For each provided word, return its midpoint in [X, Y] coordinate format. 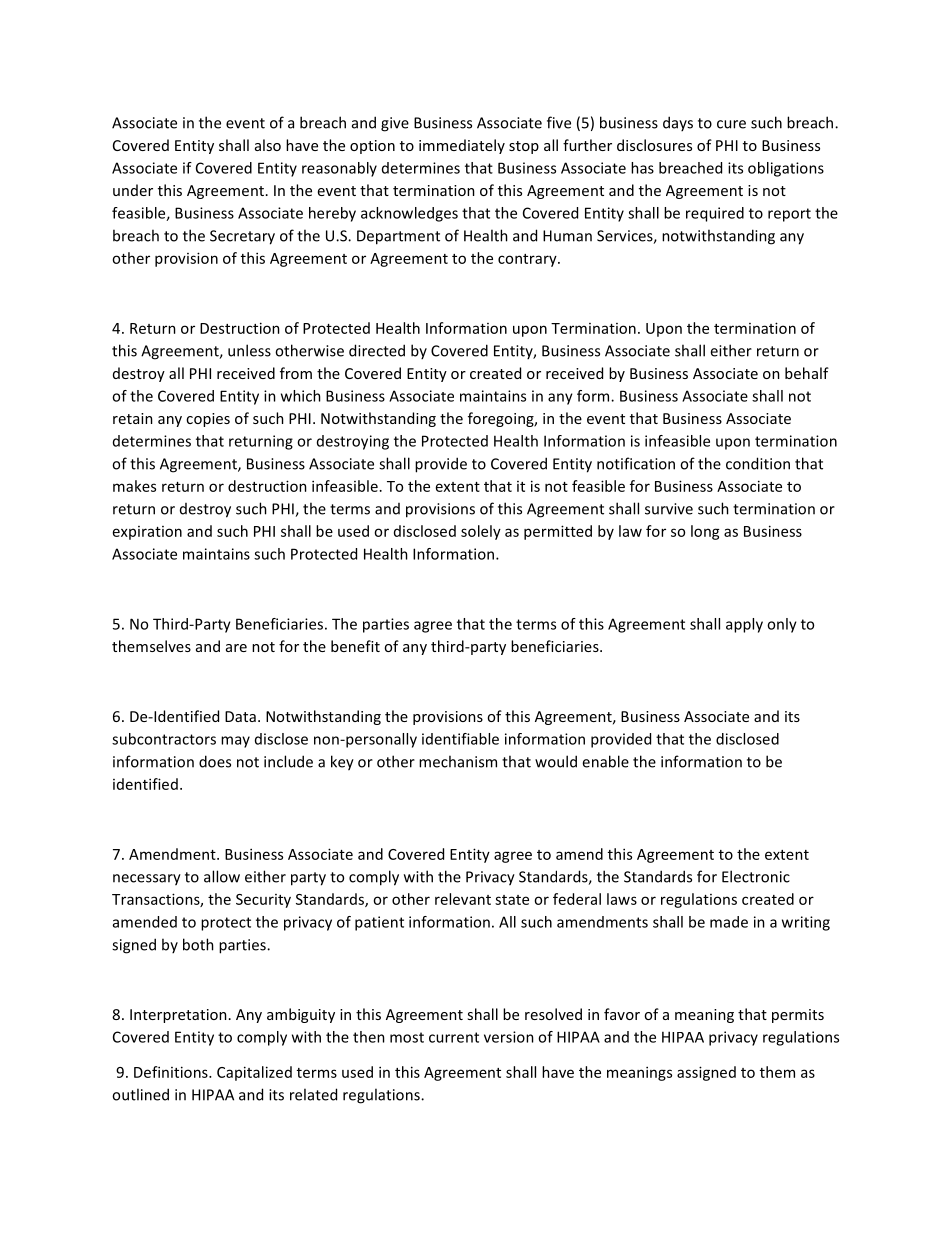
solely [481, 532]
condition [758, 463]
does [215, 761]
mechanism [458, 761]
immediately [462, 146]
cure [731, 124]
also [268, 145]
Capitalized [254, 1073]
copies [208, 420]
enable [605, 761]
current [454, 1037]
